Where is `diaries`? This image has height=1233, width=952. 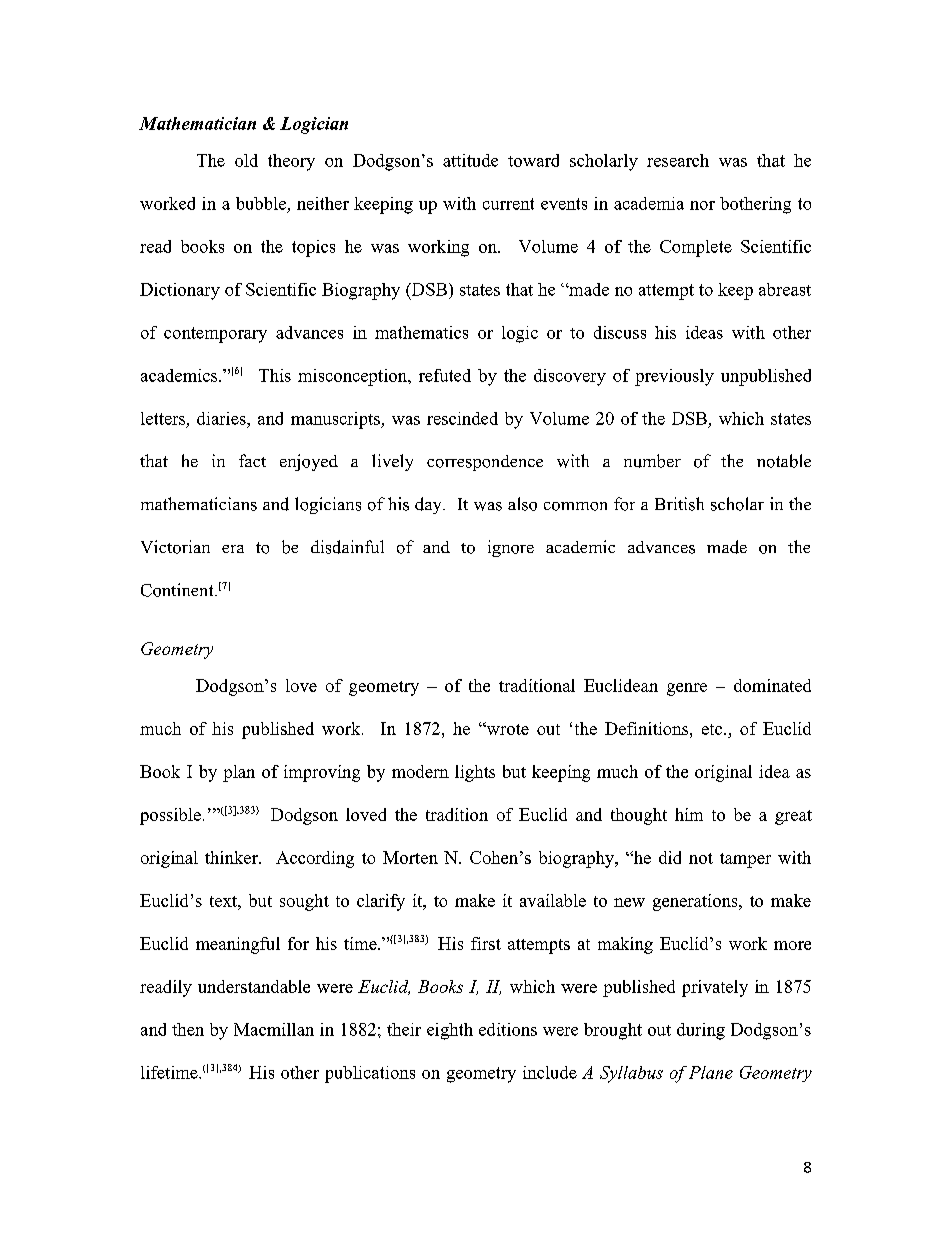
diaries is located at coordinates (222, 418).
